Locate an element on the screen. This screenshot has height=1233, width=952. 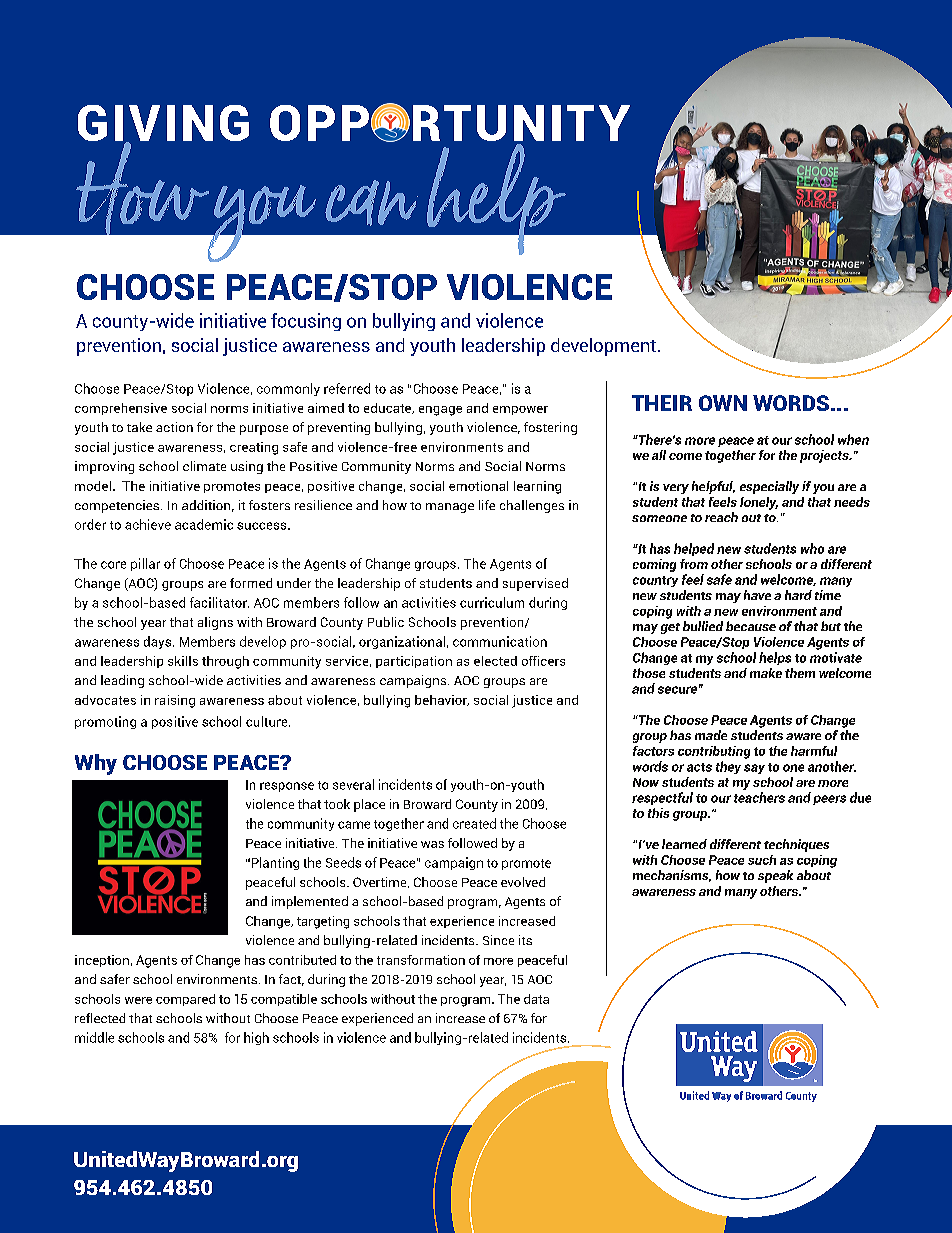
can is located at coordinates (371, 203).
